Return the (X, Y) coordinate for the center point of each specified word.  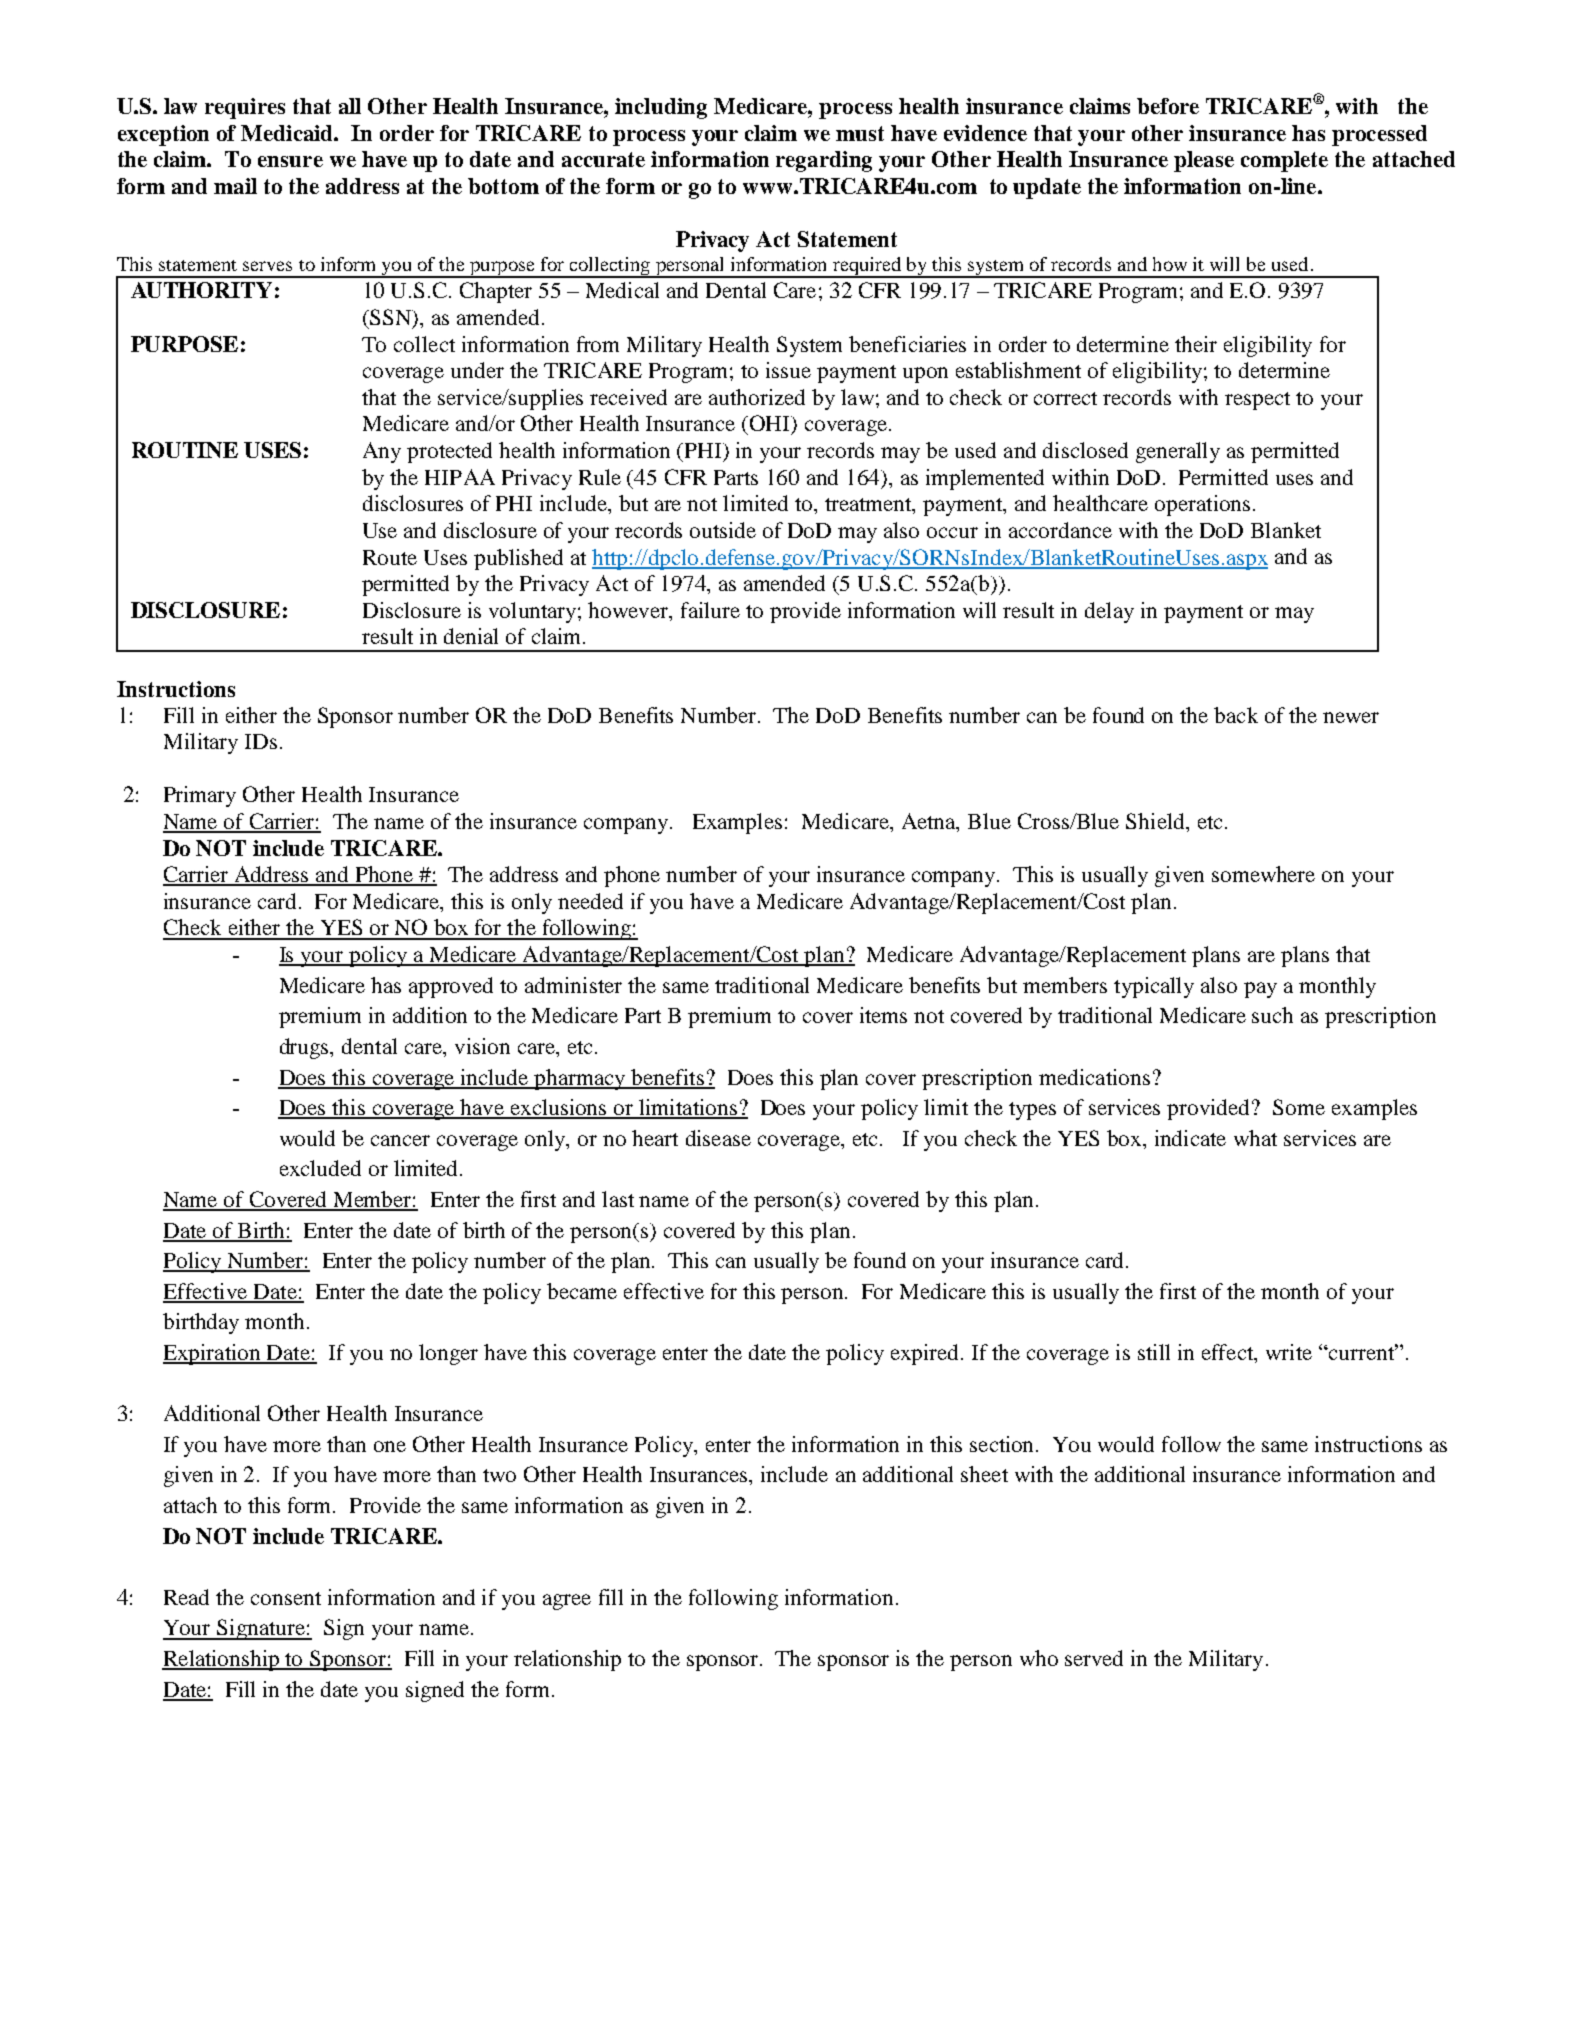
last (618, 1199)
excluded (320, 1168)
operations (1202, 505)
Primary (200, 796)
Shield (1156, 821)
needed (590, 901)
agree (567, 1602)
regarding (824, 161)
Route (390, 557)
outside (723, 530)
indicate (1190, 1138)
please (1204, 161)
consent (286, 1598)
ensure (290, 161)
